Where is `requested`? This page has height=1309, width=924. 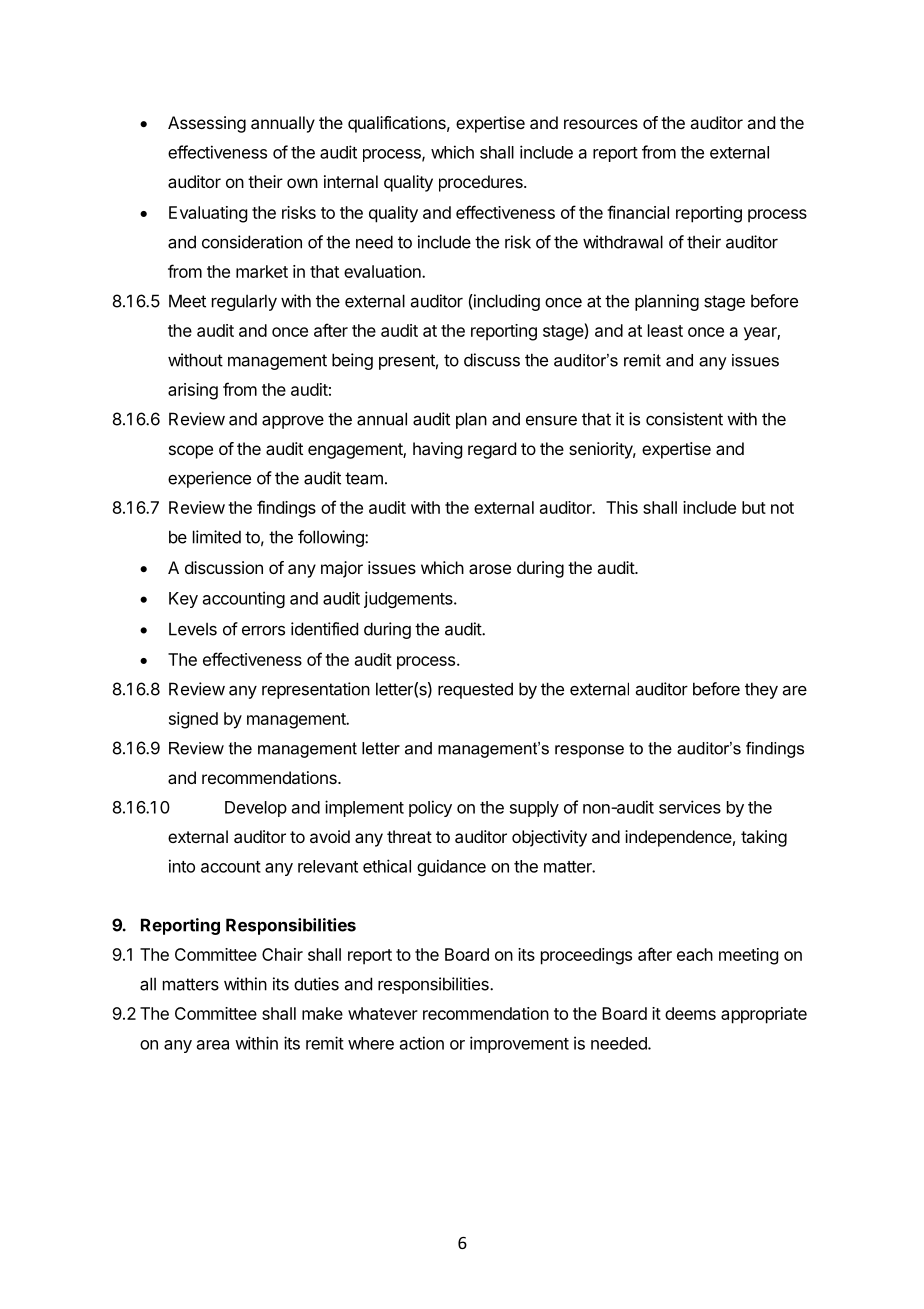
requested is located at coordinates (475, 690).
